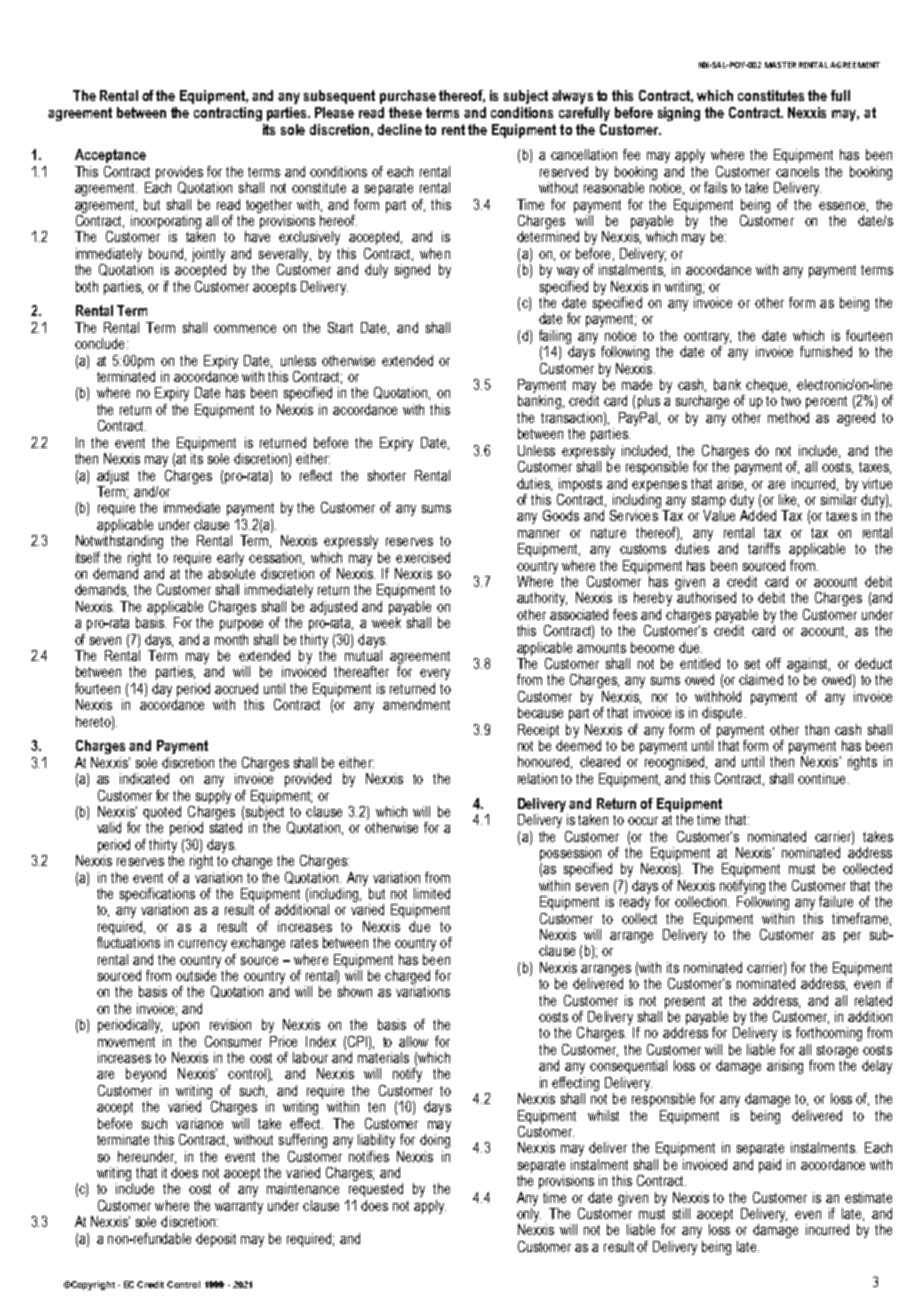  Describe the element at coordinates (179, 173) in the screenshot. I see `provides` at that location.
